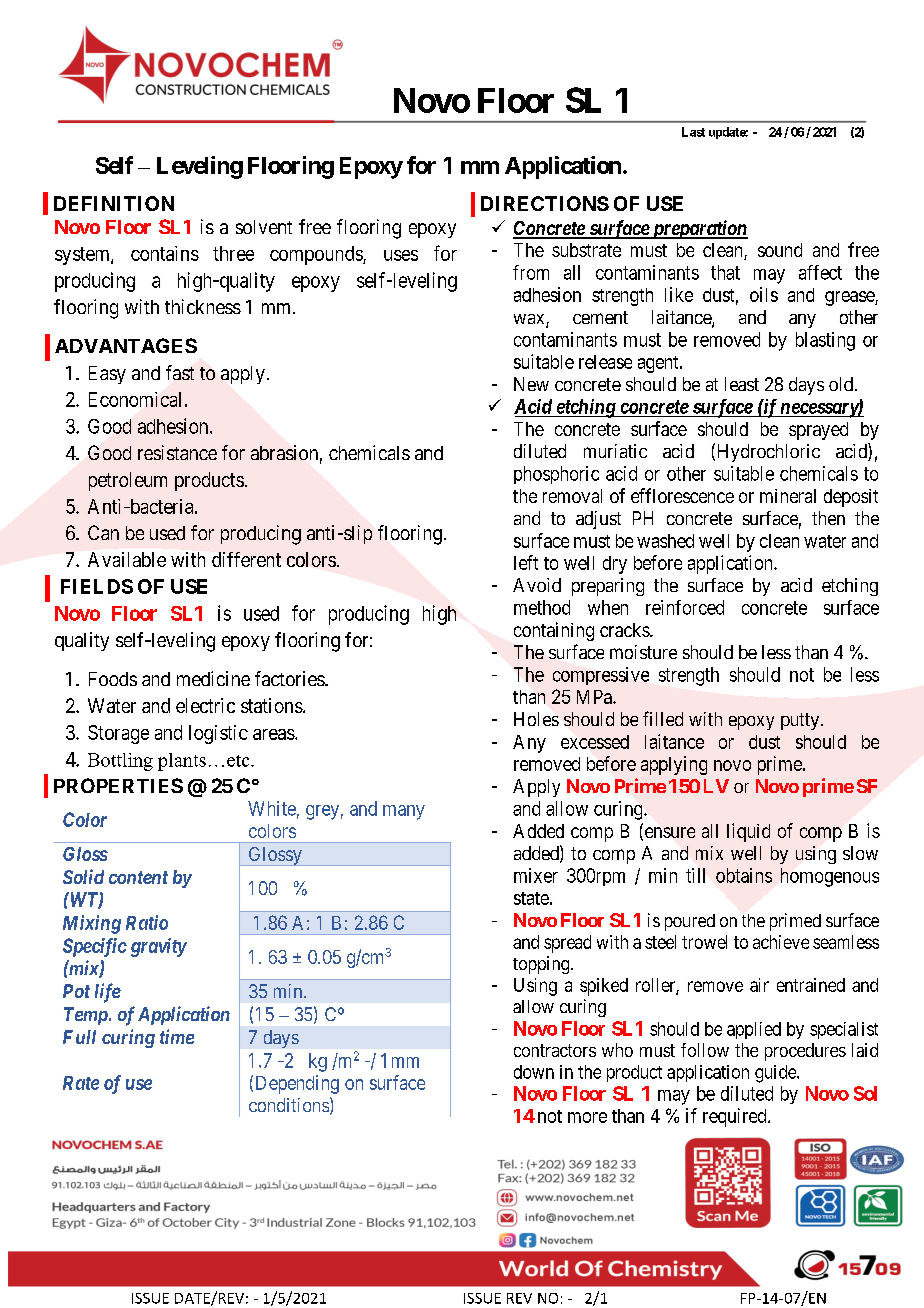 This screenshot has height=1308, width=924. I want to click on sound, so click(780, 250).
